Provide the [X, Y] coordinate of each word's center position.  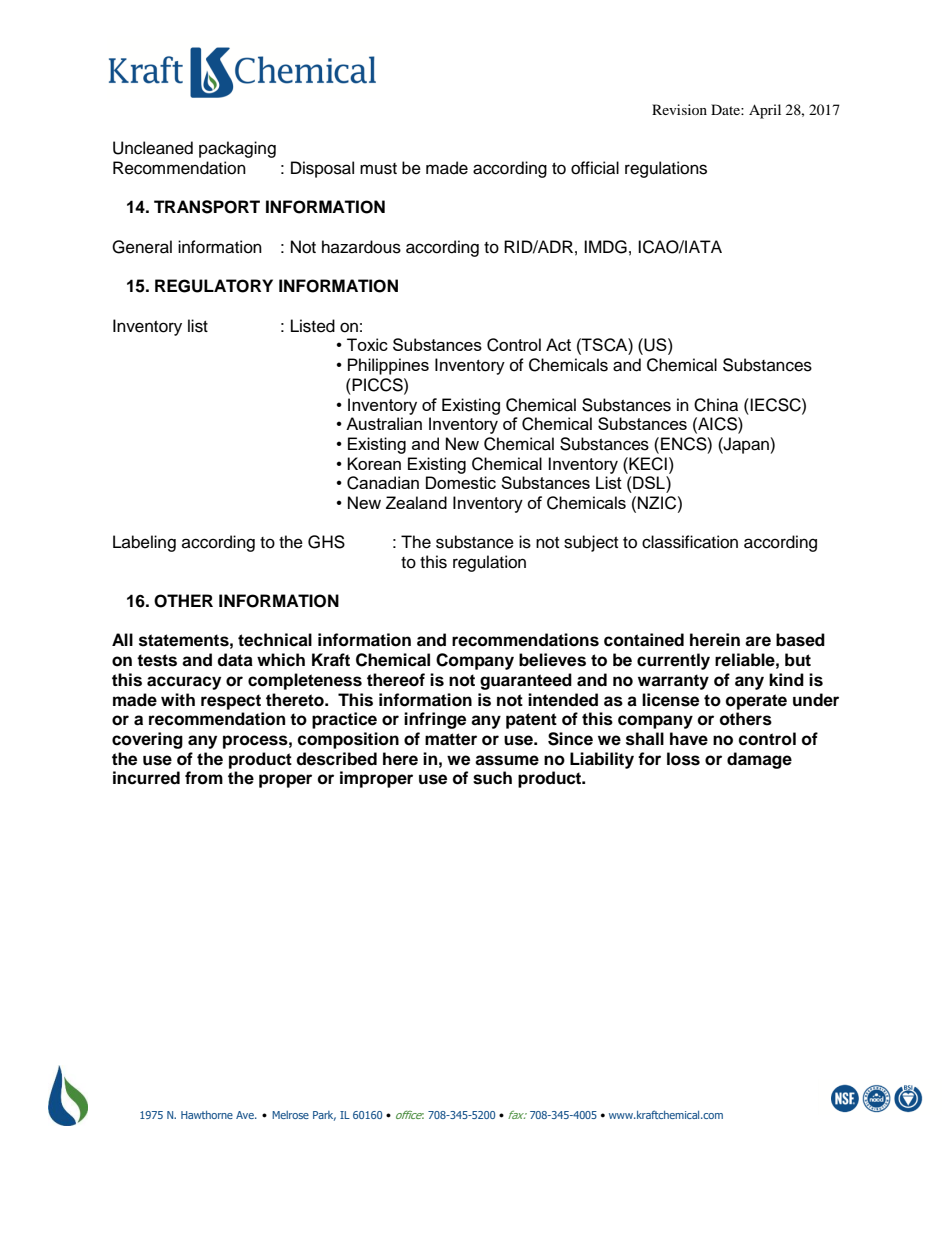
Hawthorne [207, 1115]
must [378, 169]
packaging [237, 149]
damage [759, 760]
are [758, 641]
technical [275, 640]
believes [552, 660]
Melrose [290, 1115]
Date [726, 109]
